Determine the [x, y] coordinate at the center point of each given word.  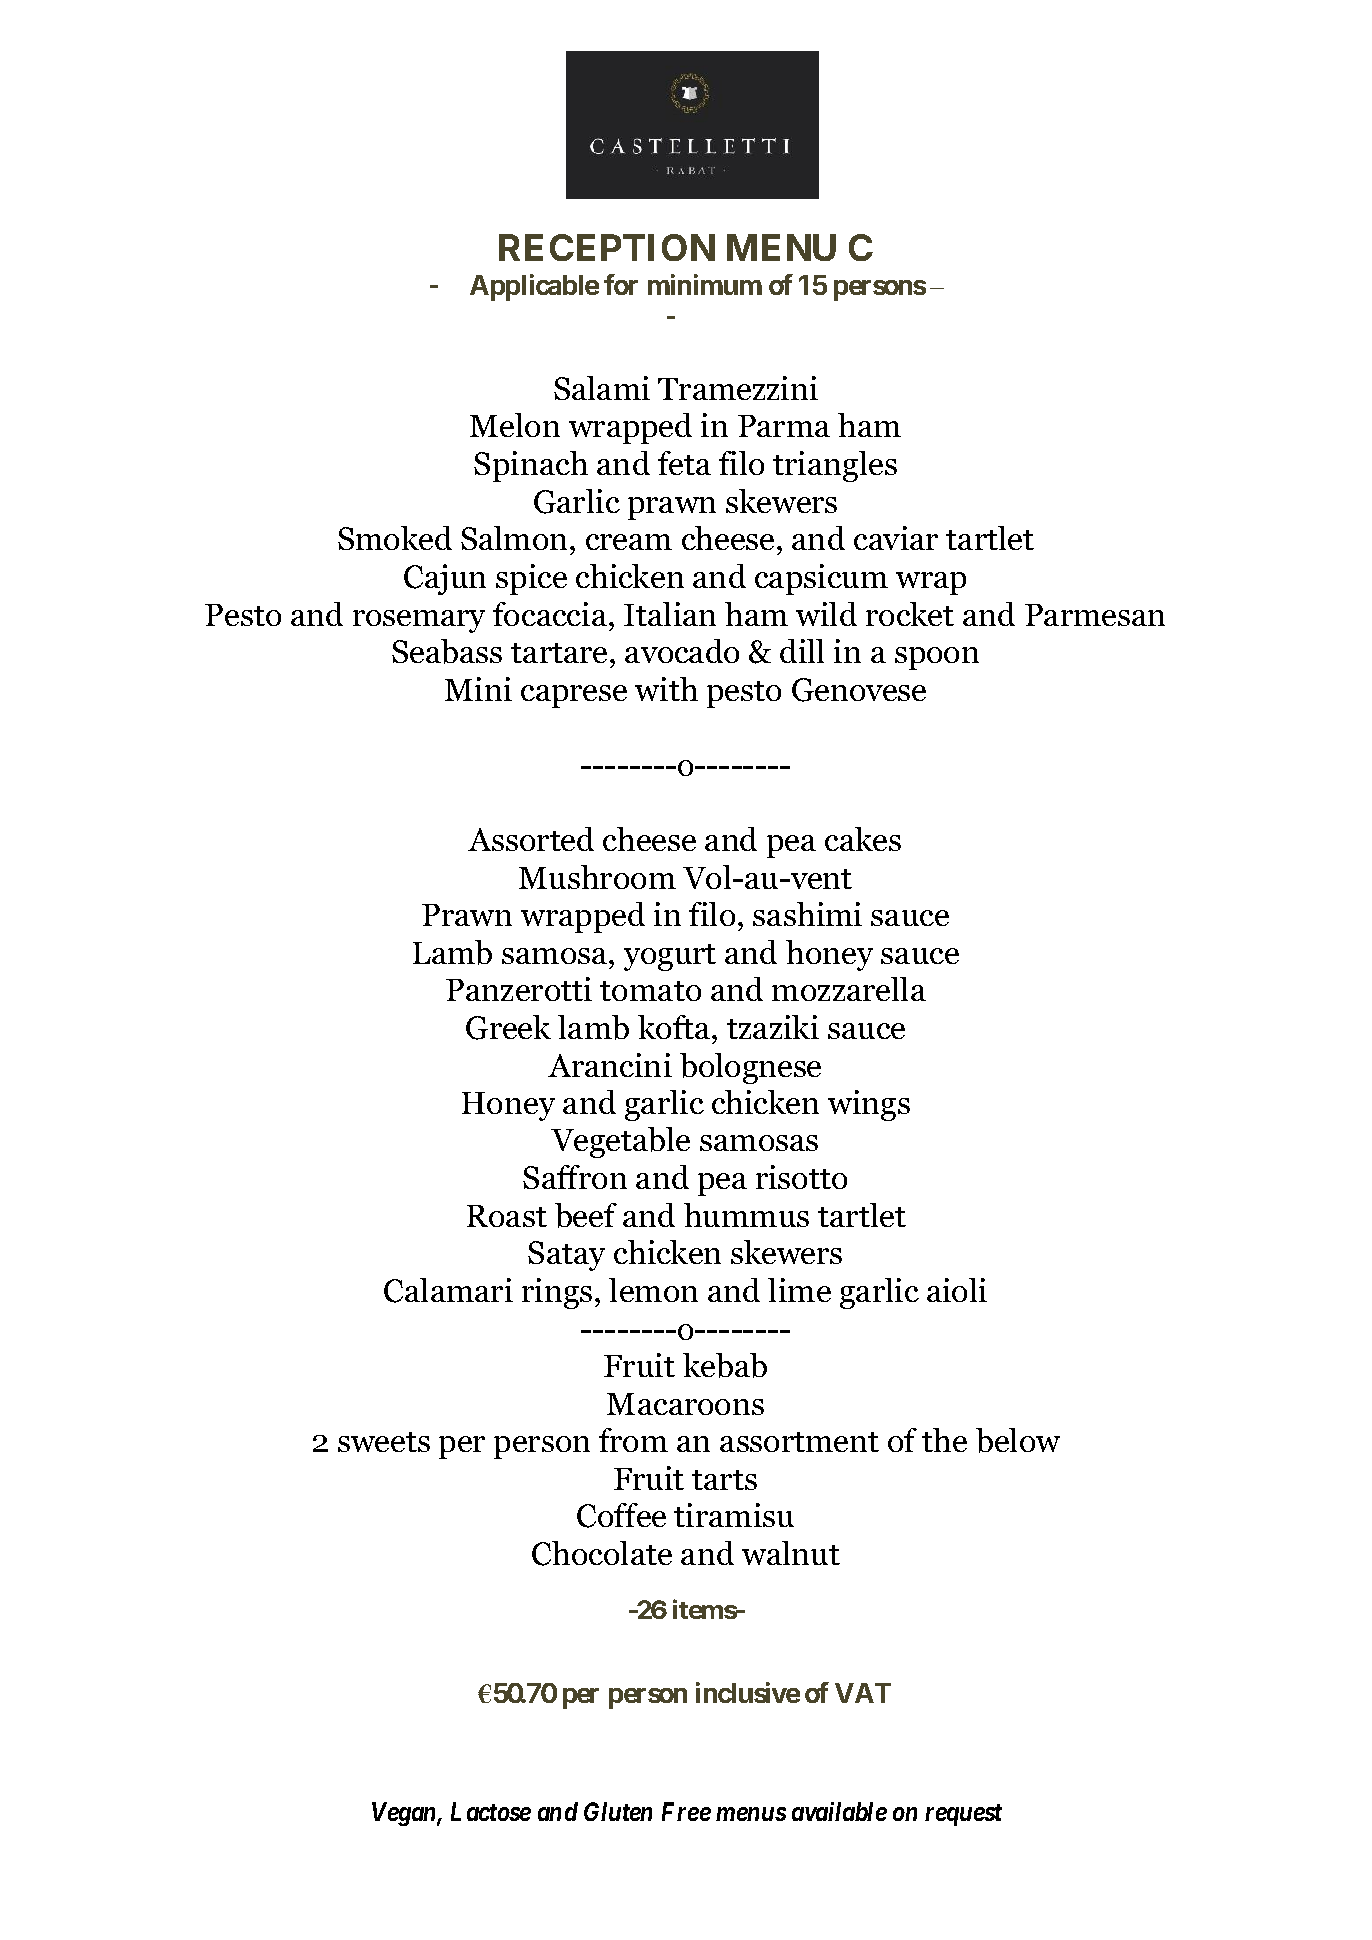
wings [869, 1105]
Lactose [491, 1811]
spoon [937, 658]
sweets [384, 1442]
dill [802, 651]
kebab [725, 1365]
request [963, 1815]
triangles [835, 466]
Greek [508, 1027]
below [1018, 1440]
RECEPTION [607, 247]
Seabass [447, 651]
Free [686, 1811]
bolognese [750, 1068]
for [621, 284]
